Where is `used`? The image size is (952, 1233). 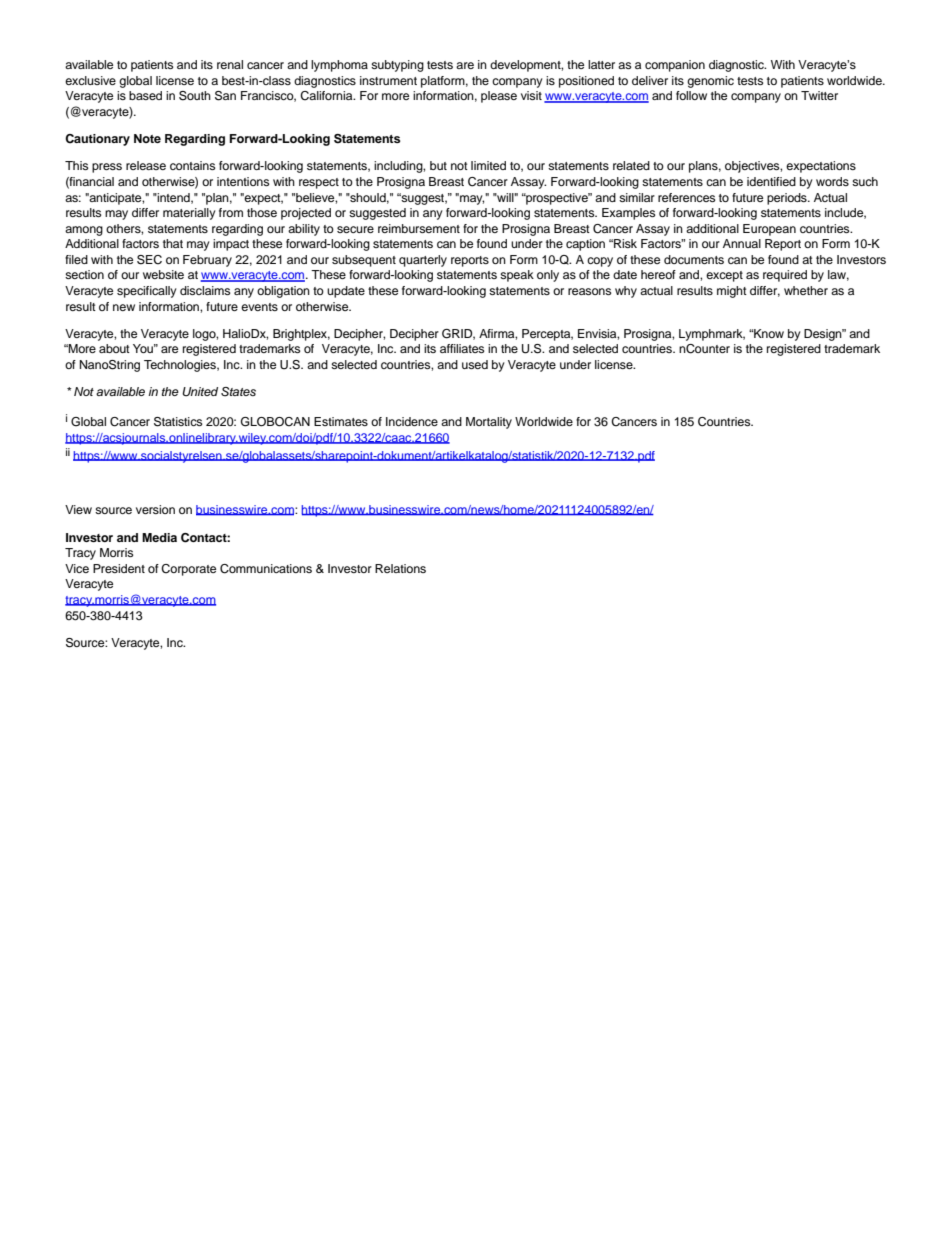 used is located at coordinates (475, 364).
